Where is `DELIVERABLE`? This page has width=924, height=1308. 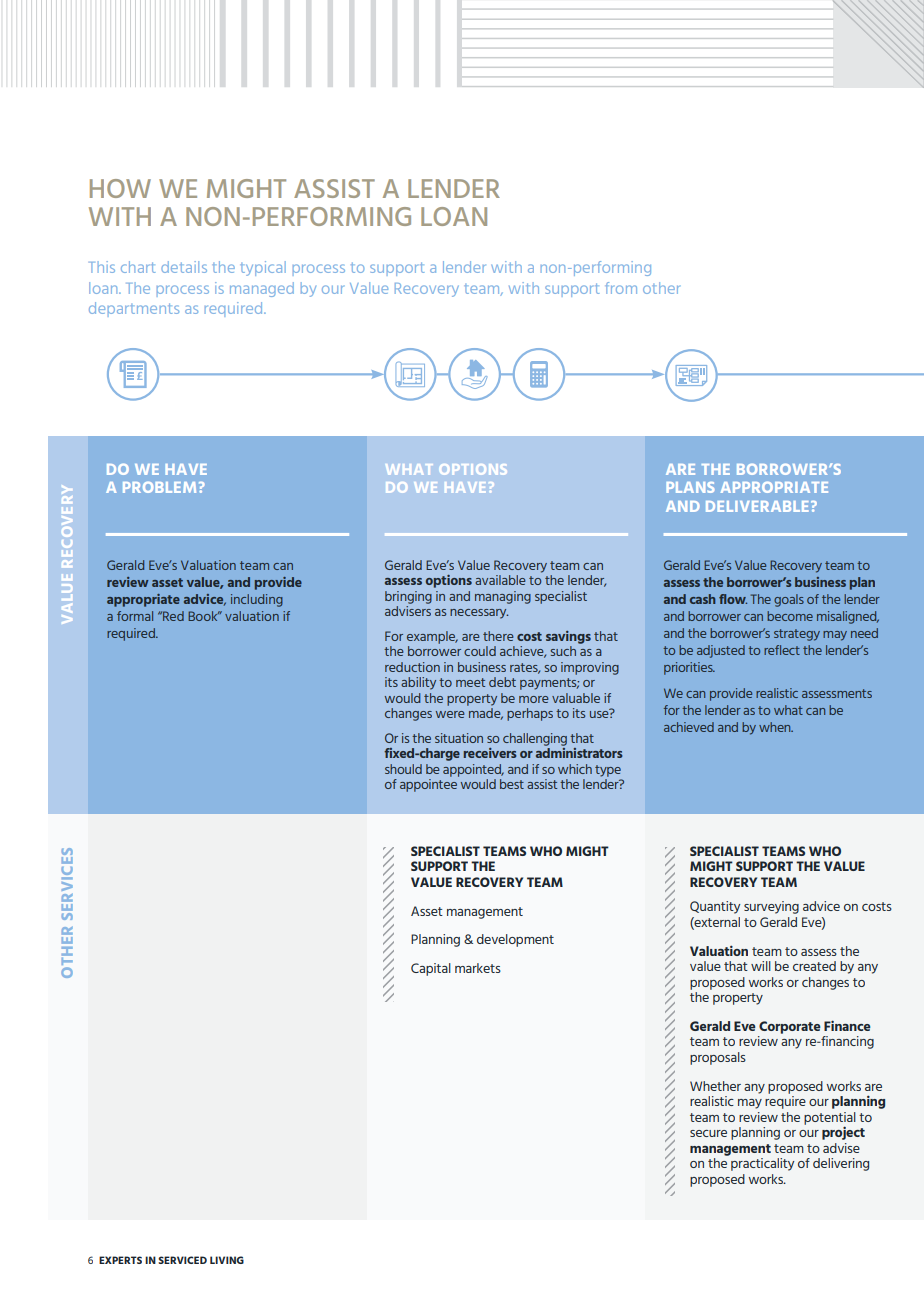 DELIVERABLE is located at coordinates (757, 506).
